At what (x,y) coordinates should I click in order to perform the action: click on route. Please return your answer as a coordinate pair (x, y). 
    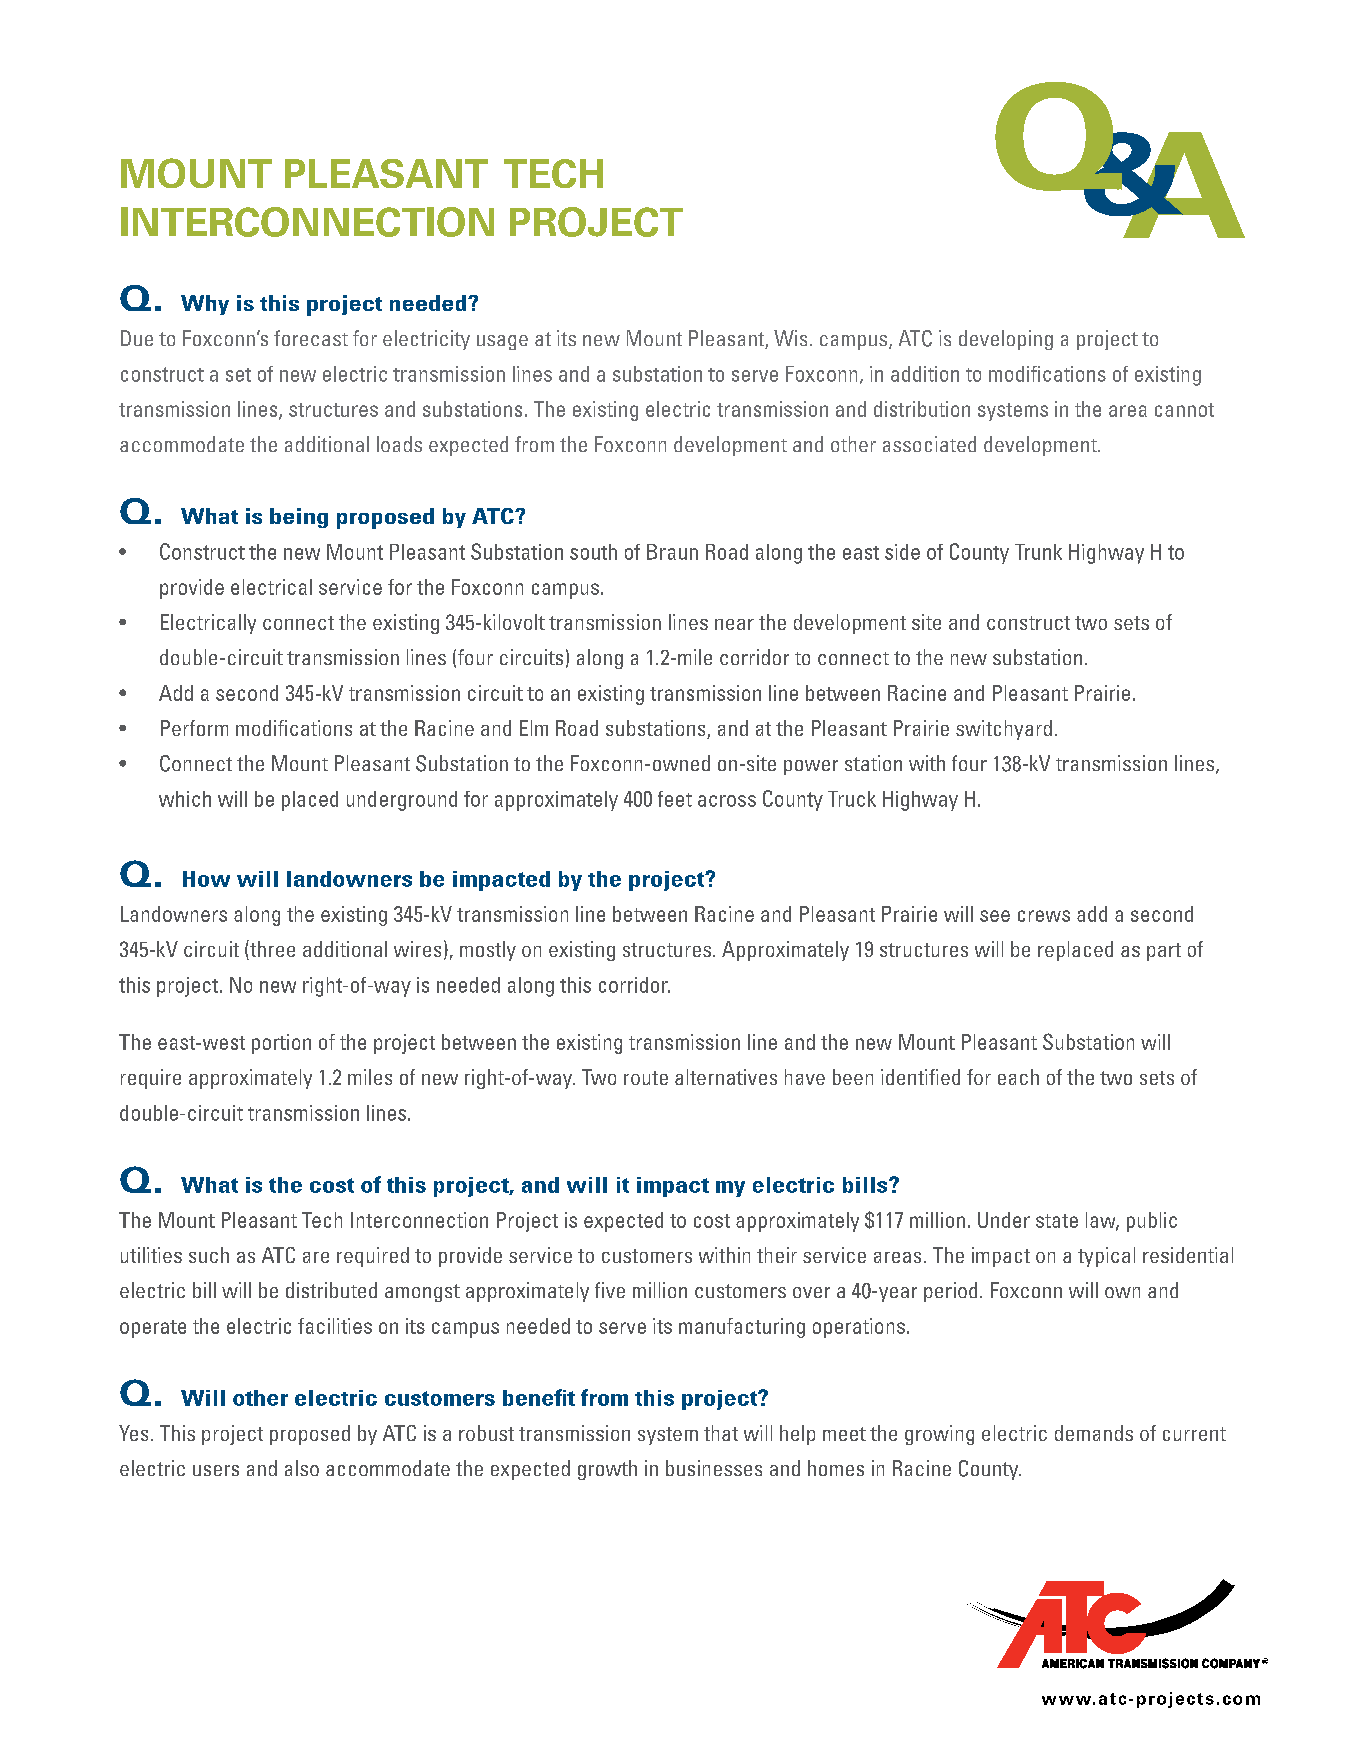
    Looking at the image, I should click on (646, 1078).
